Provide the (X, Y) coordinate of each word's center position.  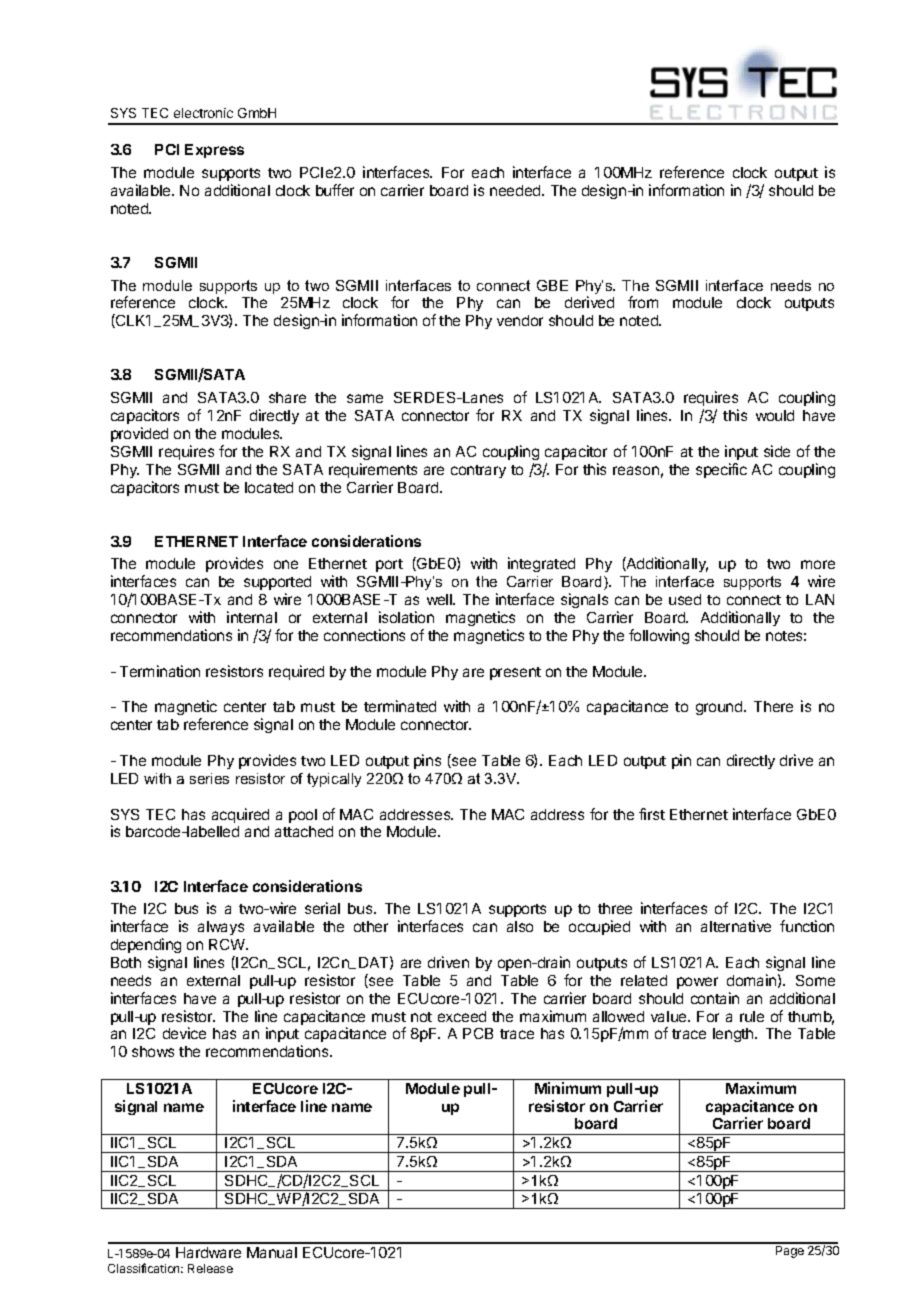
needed (516, 190)
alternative (736, 926)
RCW (228, 944)
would (775, 415)
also (520, 926)
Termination (160, 671)
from (643, 302)
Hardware (208, 1252)
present (515, 673)
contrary (478, 471)
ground (720, 708)
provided (139, 434)
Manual (272, 1252)
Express (214, 151)
